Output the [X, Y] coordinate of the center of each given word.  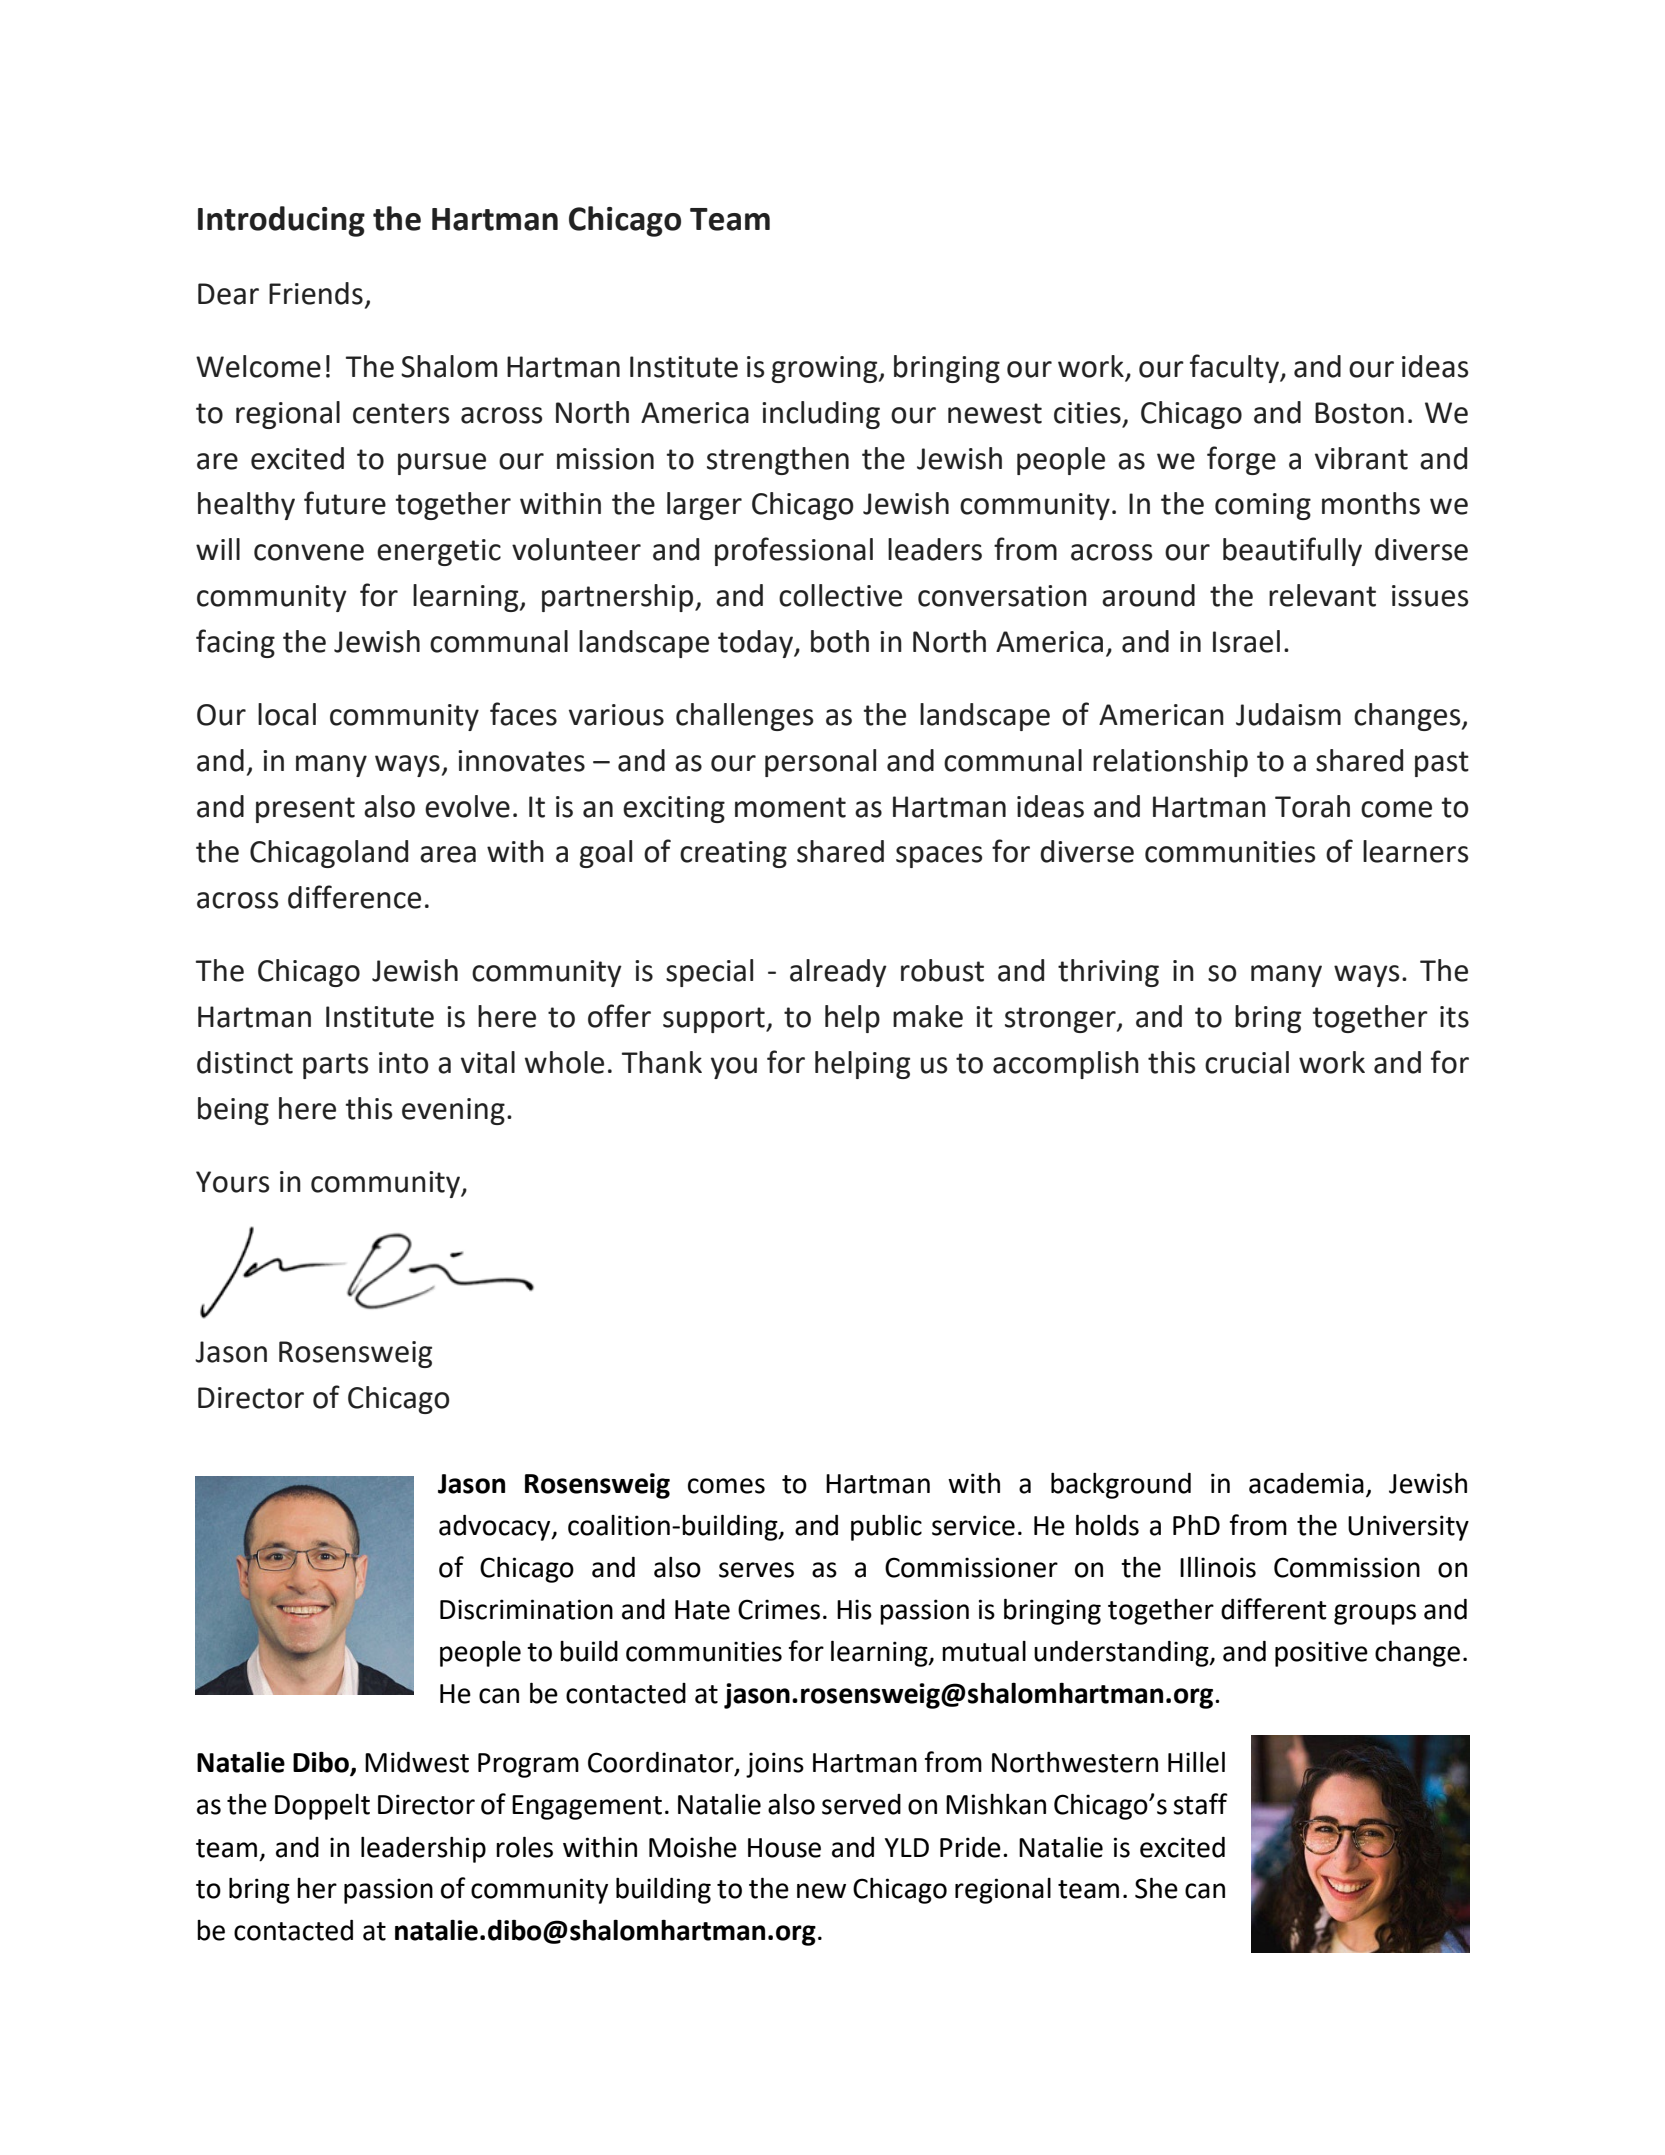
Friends [316, 293]
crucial [1247, 1062]
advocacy [496, 1528]
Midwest [417, 1762]
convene [309, 552]
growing [825, 369]
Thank [662, 1062]
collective [840, 595]
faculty [1235, 368]
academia [1306, 1483]
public [886, 1527]
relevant [1322, 595]
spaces [939, 857]
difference [354, 897]
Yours [232, 1182]
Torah [1312, 806]
